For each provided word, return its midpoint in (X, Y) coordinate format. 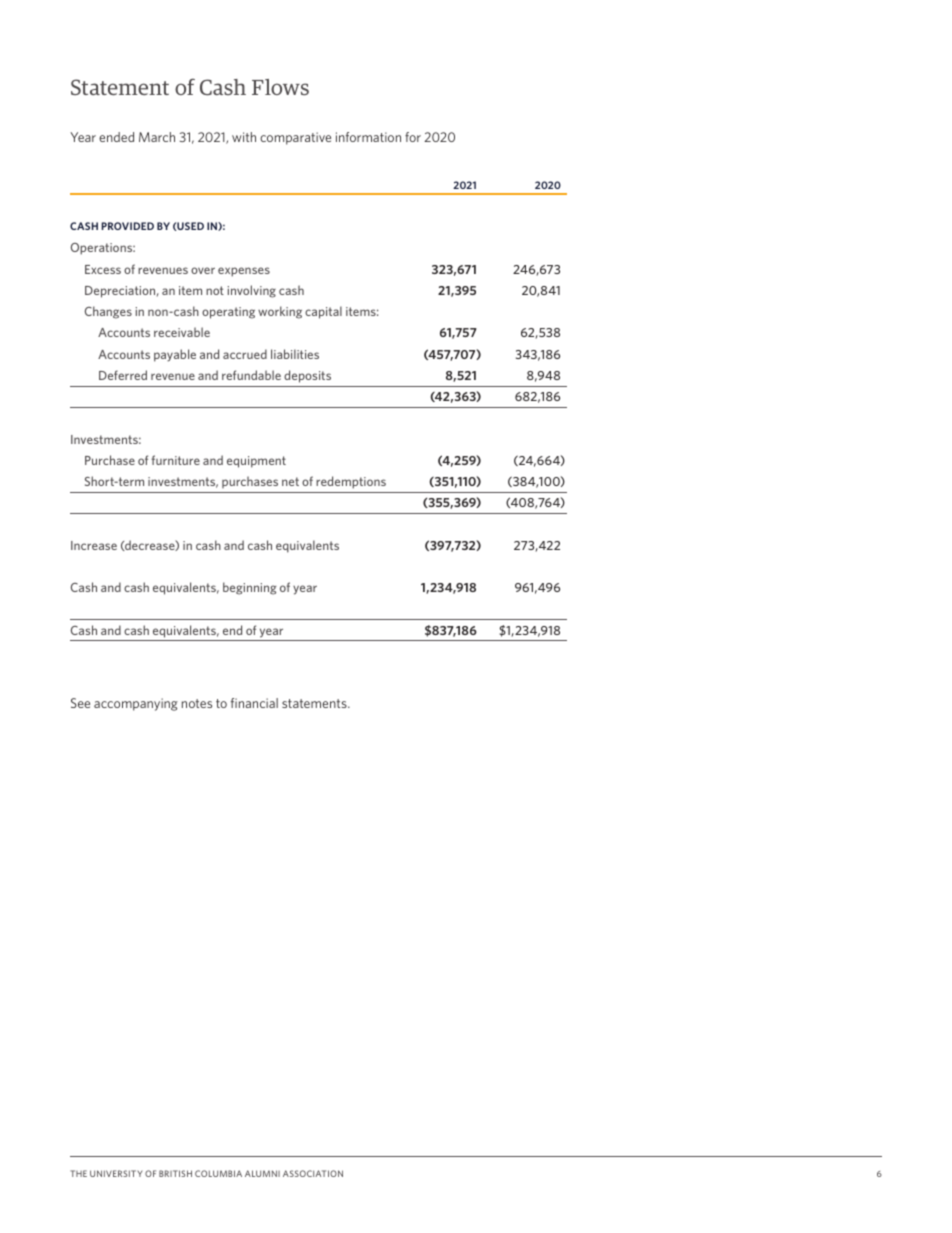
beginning (250, 588)
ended (116, 137)
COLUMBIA (218, 1173)
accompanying (136, 704)
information (368, 137)
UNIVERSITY (116, 1173)
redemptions (351, 482)
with (244, 137)
